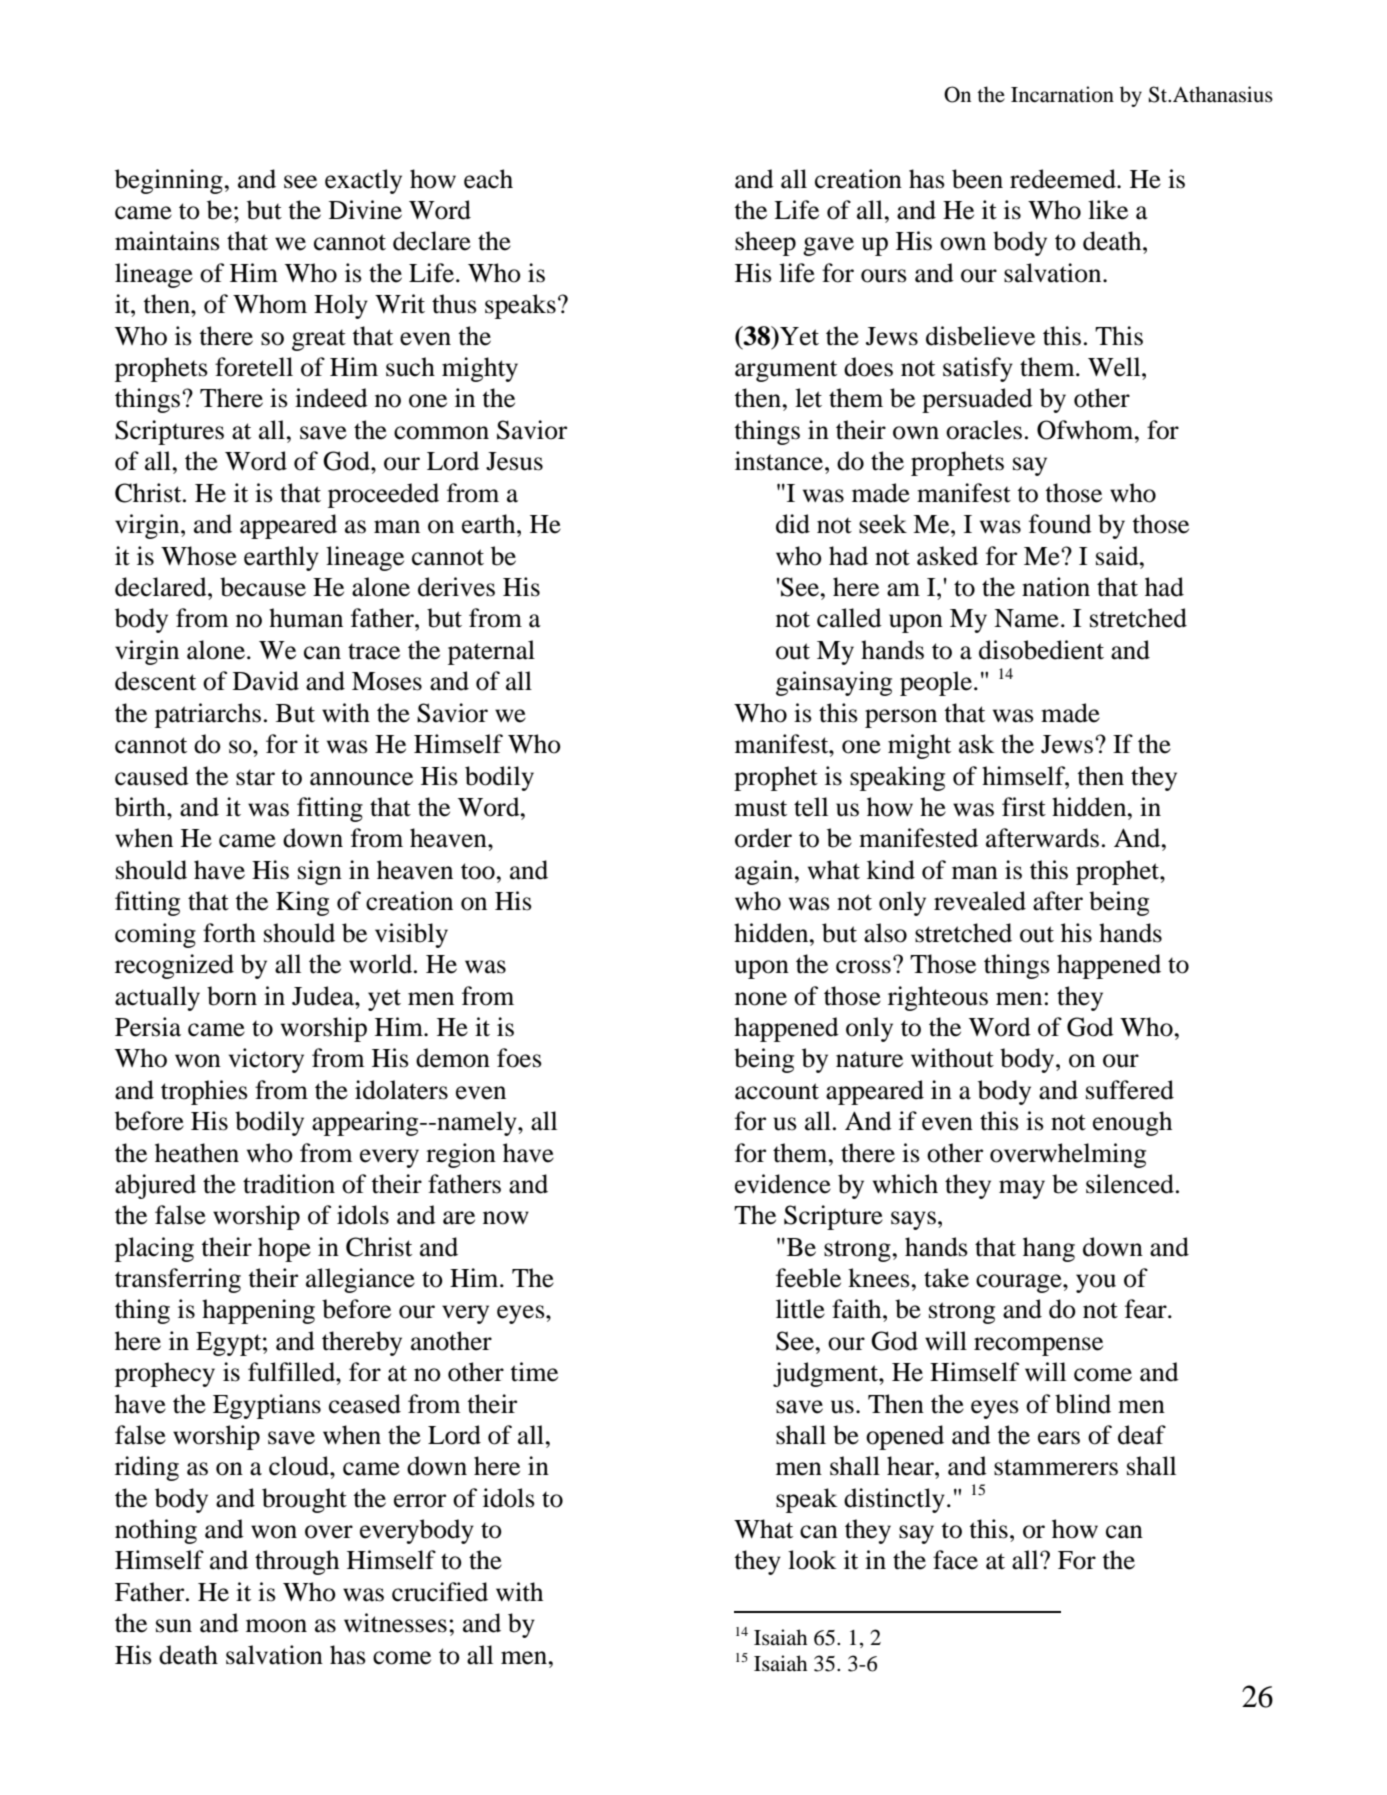 This screenshot has width=1387, height=1795. What do you see at coordinates (1064, 179) in the screenshot?
I see `redeemed` at bounding box center [1064, 179].
